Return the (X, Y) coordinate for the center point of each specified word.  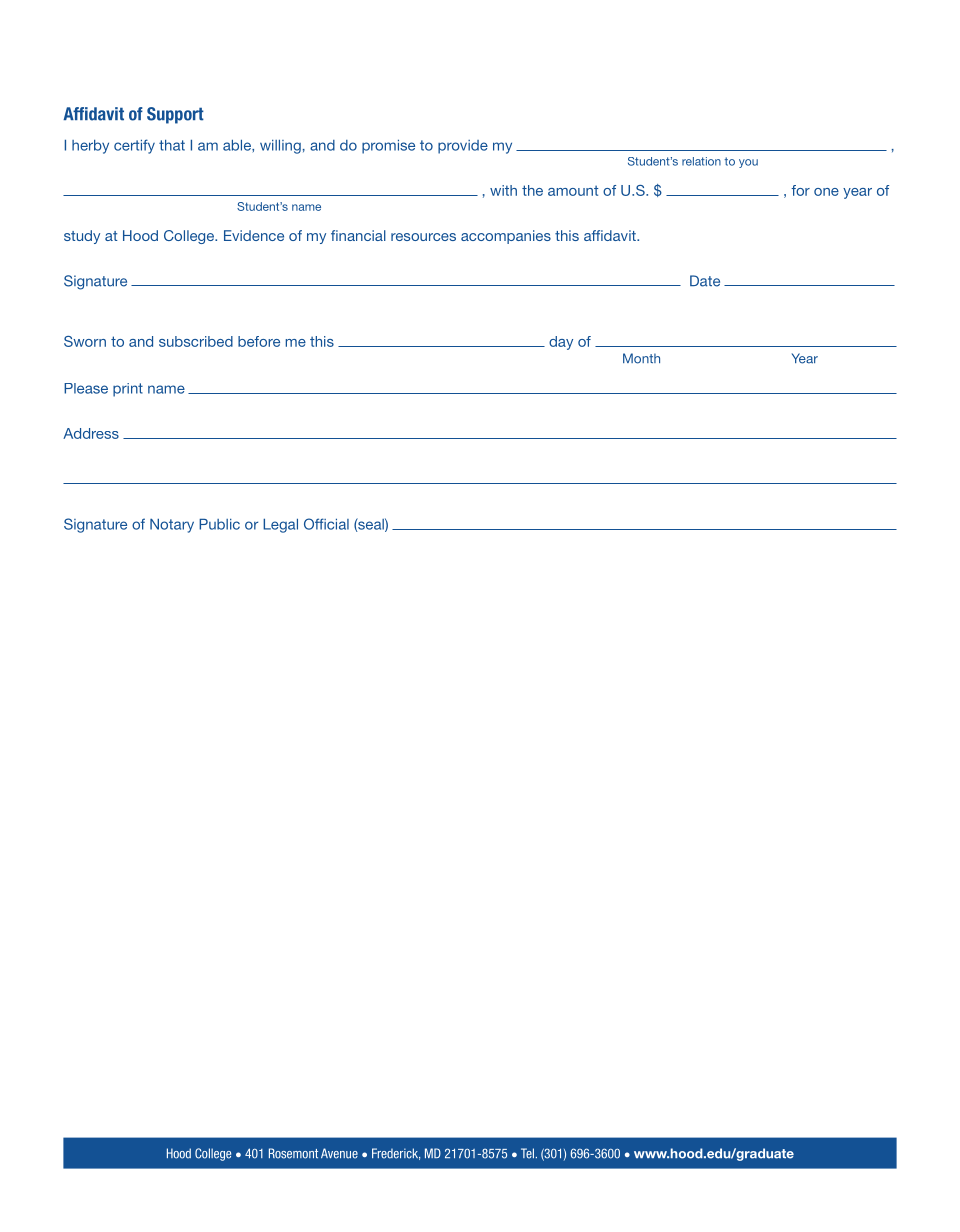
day (561, 343)
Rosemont (293, 1153)
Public (219, 524)
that (172, 145)
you (748, 163)
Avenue (339, 1153)
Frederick (396, 1154)
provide (463, 147)
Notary (172, 526)
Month (641, 358)
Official (326, 524)
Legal (280, 526)
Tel (527, 1153)
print (128, 390)
